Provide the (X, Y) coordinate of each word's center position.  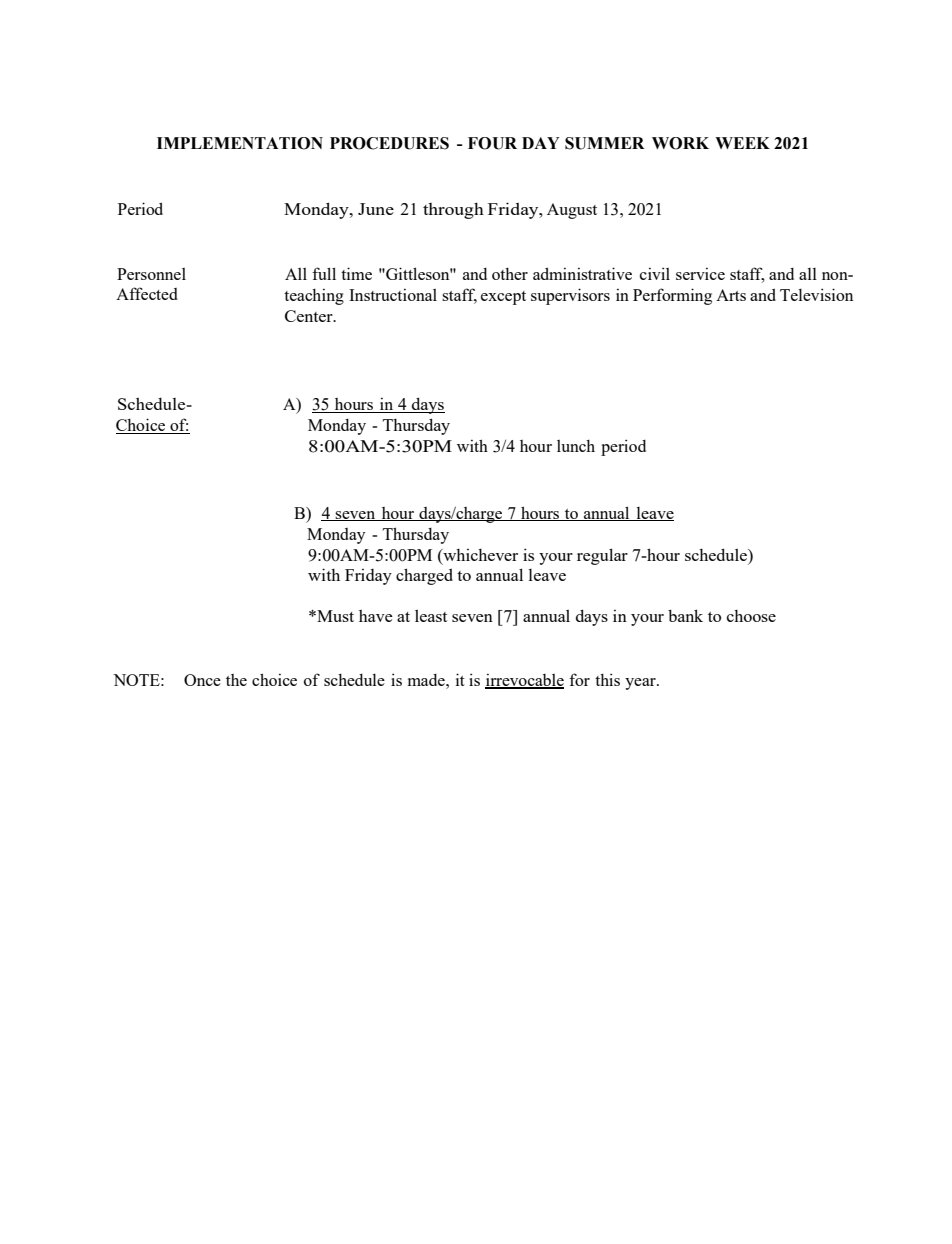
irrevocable (524, 681)
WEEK (742, 143)
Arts (731, 295)
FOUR (492, 143)
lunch (576, 446)
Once (202, 680)
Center (310, 316)
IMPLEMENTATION (240, 143)
